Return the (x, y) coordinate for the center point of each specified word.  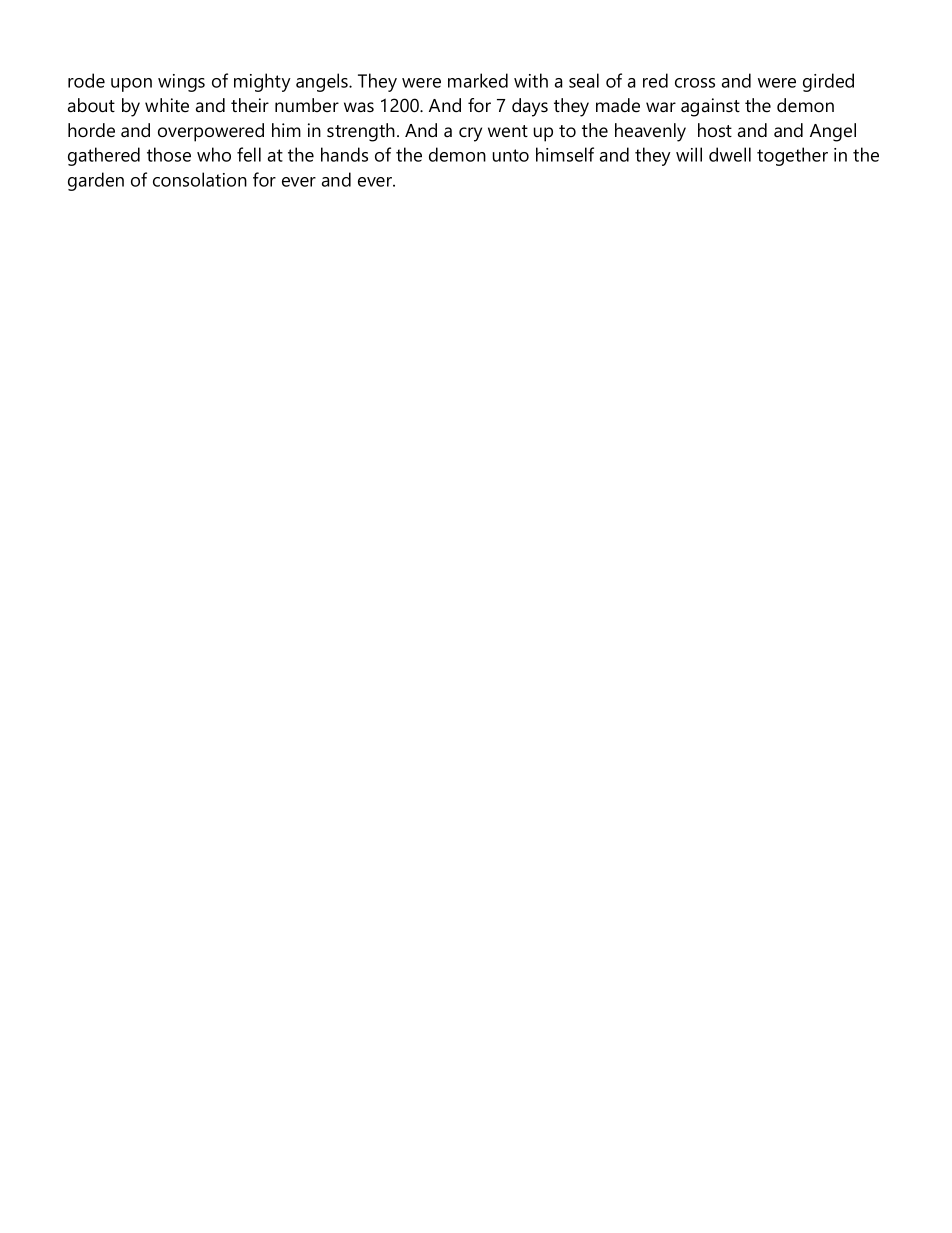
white (167, 105)
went (508, 131)
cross (695, 83)
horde (91, 130)
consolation (200, 179)
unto (511, 155)
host (715, 130)
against (710, 107)
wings (181, 83)
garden (96, 181)
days (530, 107)
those (169, 154)
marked (478, 80)
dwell (730, 154)
